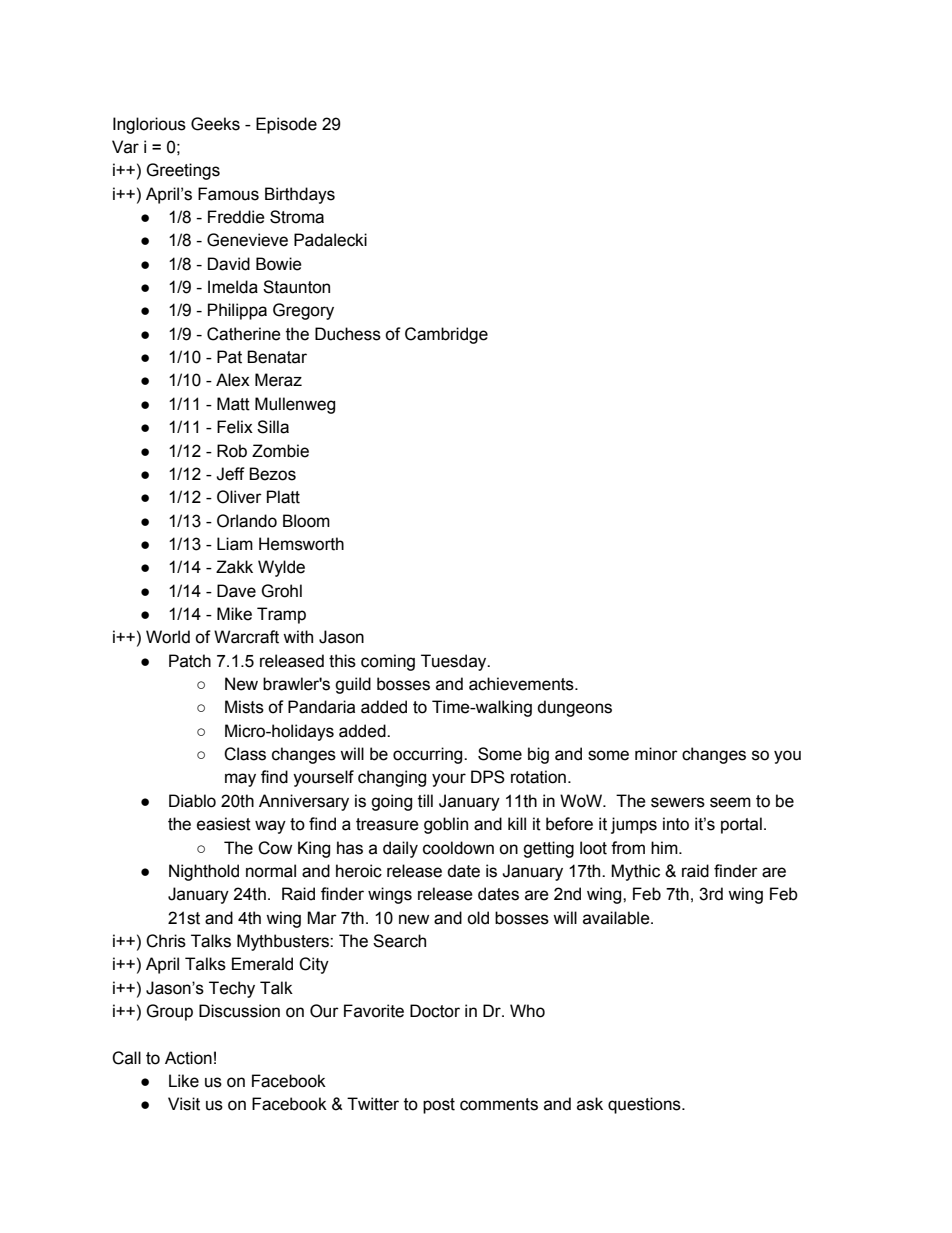  What do you see at coordinates (192, 801) in the screenshot?
I see `Diablo` at bounding box center [192, 801].
